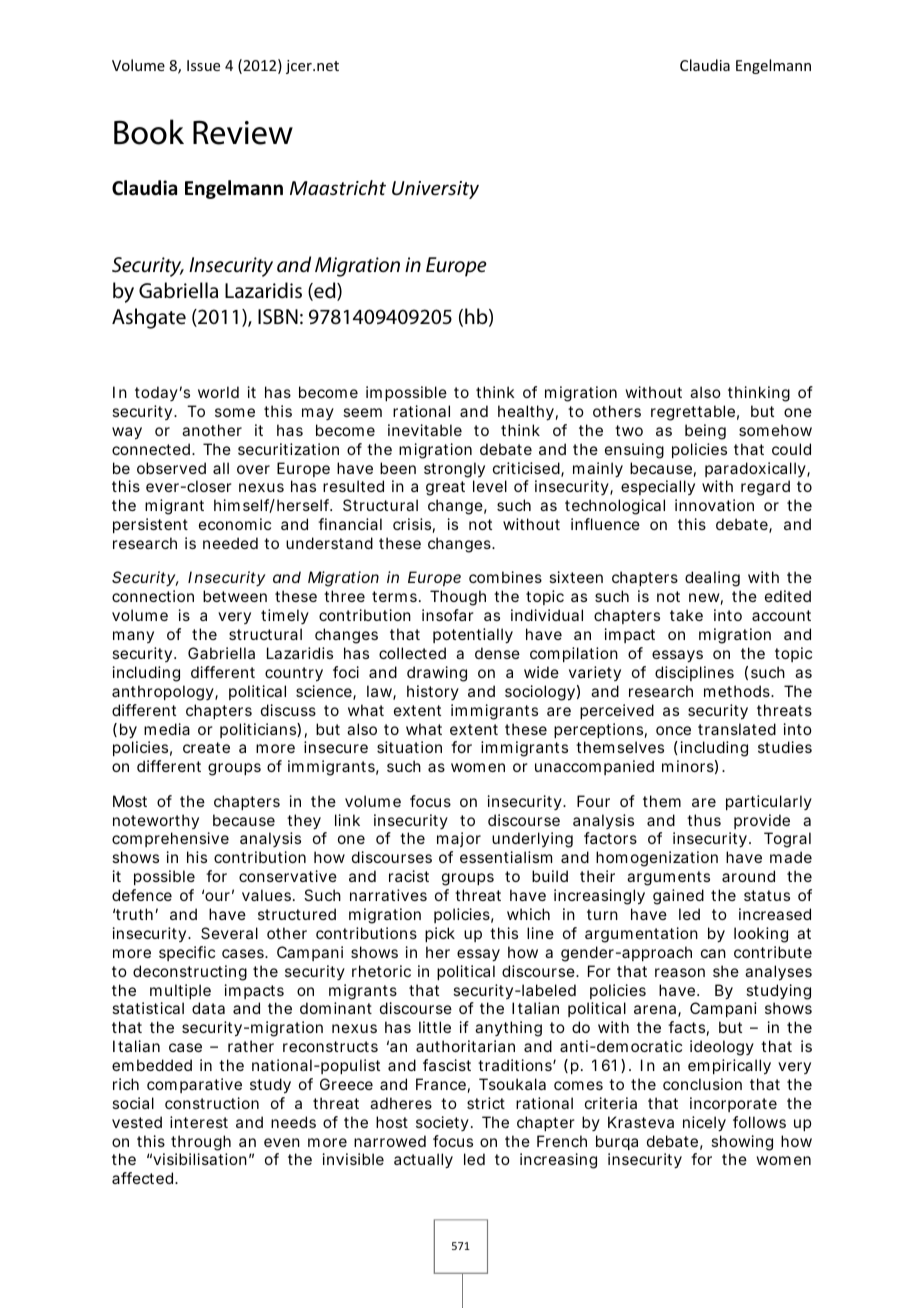  I want to click on through, so click(201, 1143).
